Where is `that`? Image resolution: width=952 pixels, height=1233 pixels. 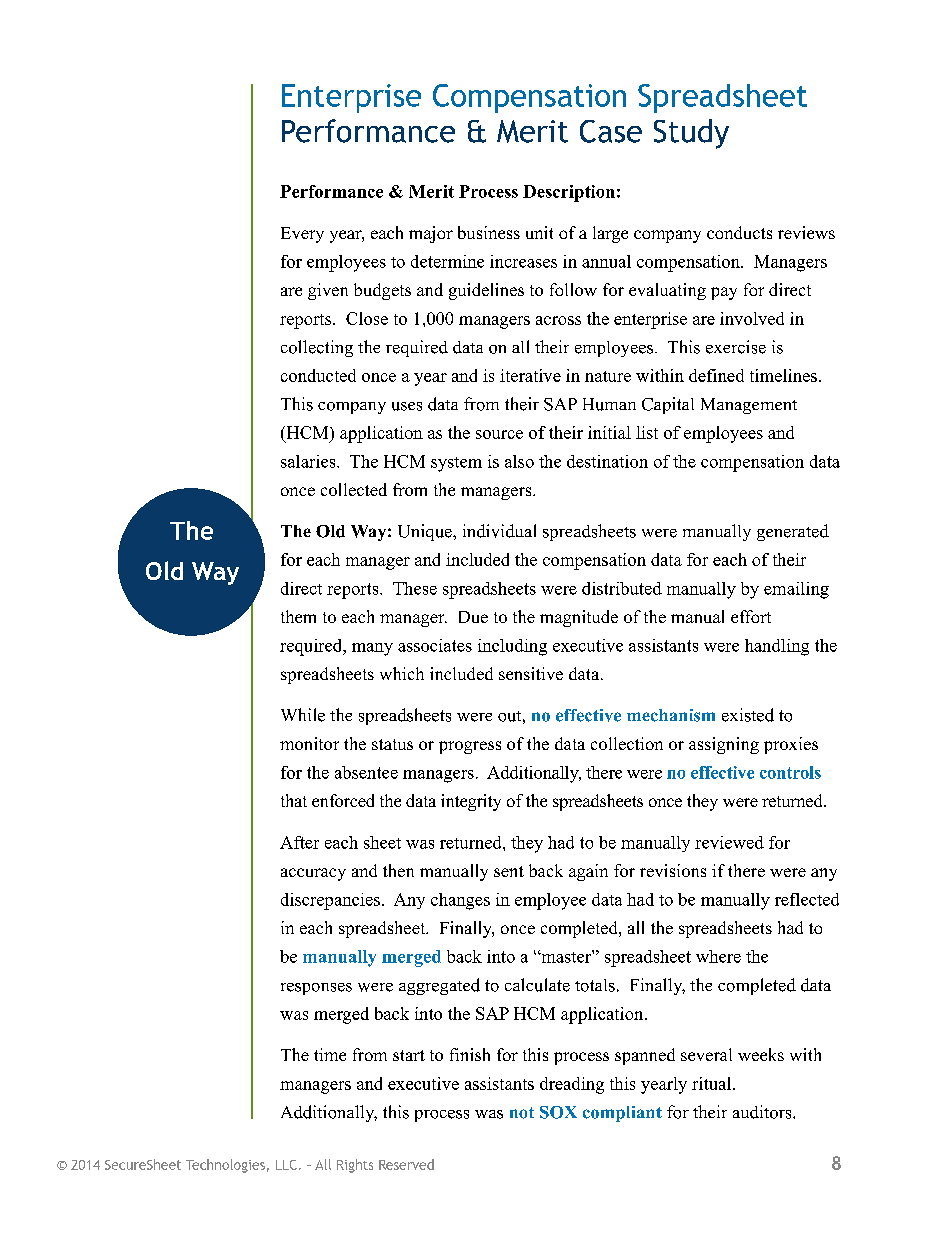 that is located at coordinates (294, 800).
